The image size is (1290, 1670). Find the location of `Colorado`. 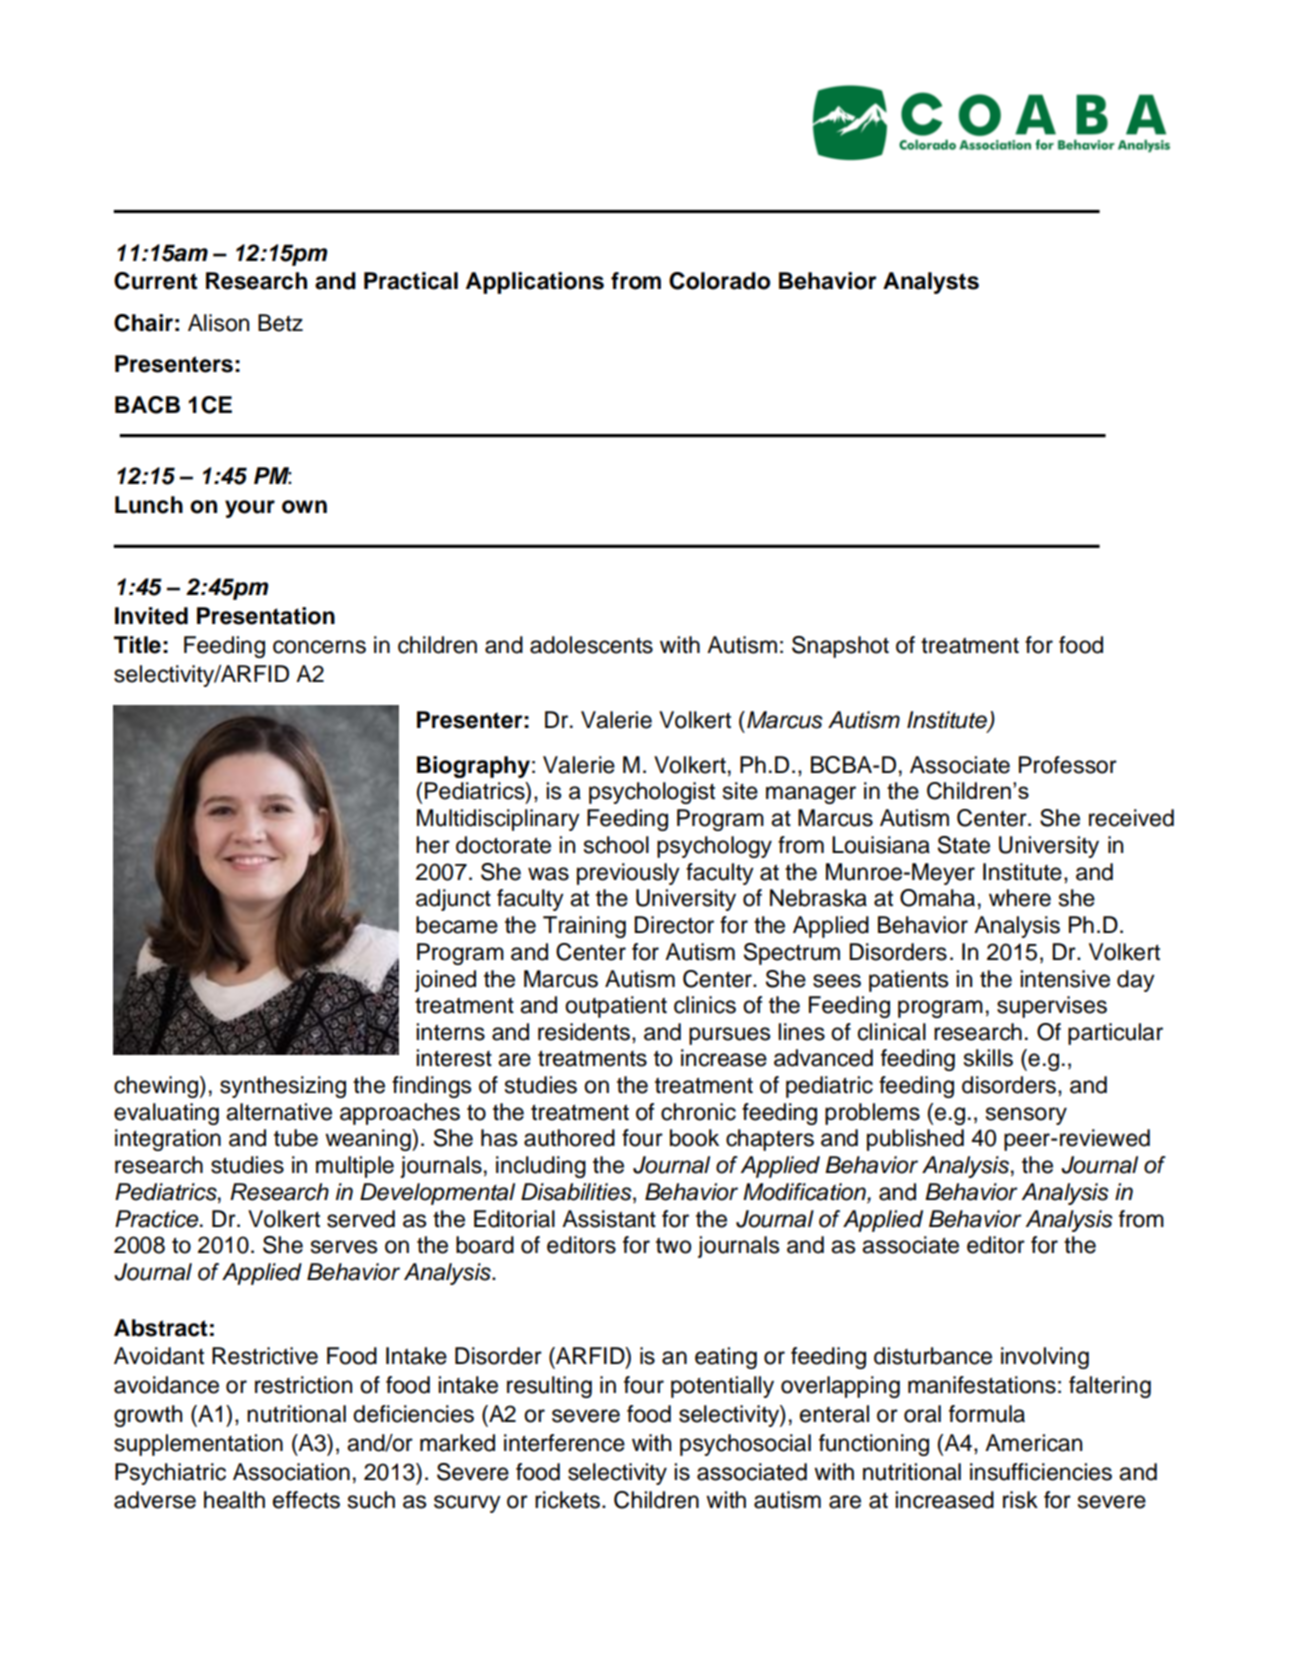

Colorado is located at coordinates (719, 281).
